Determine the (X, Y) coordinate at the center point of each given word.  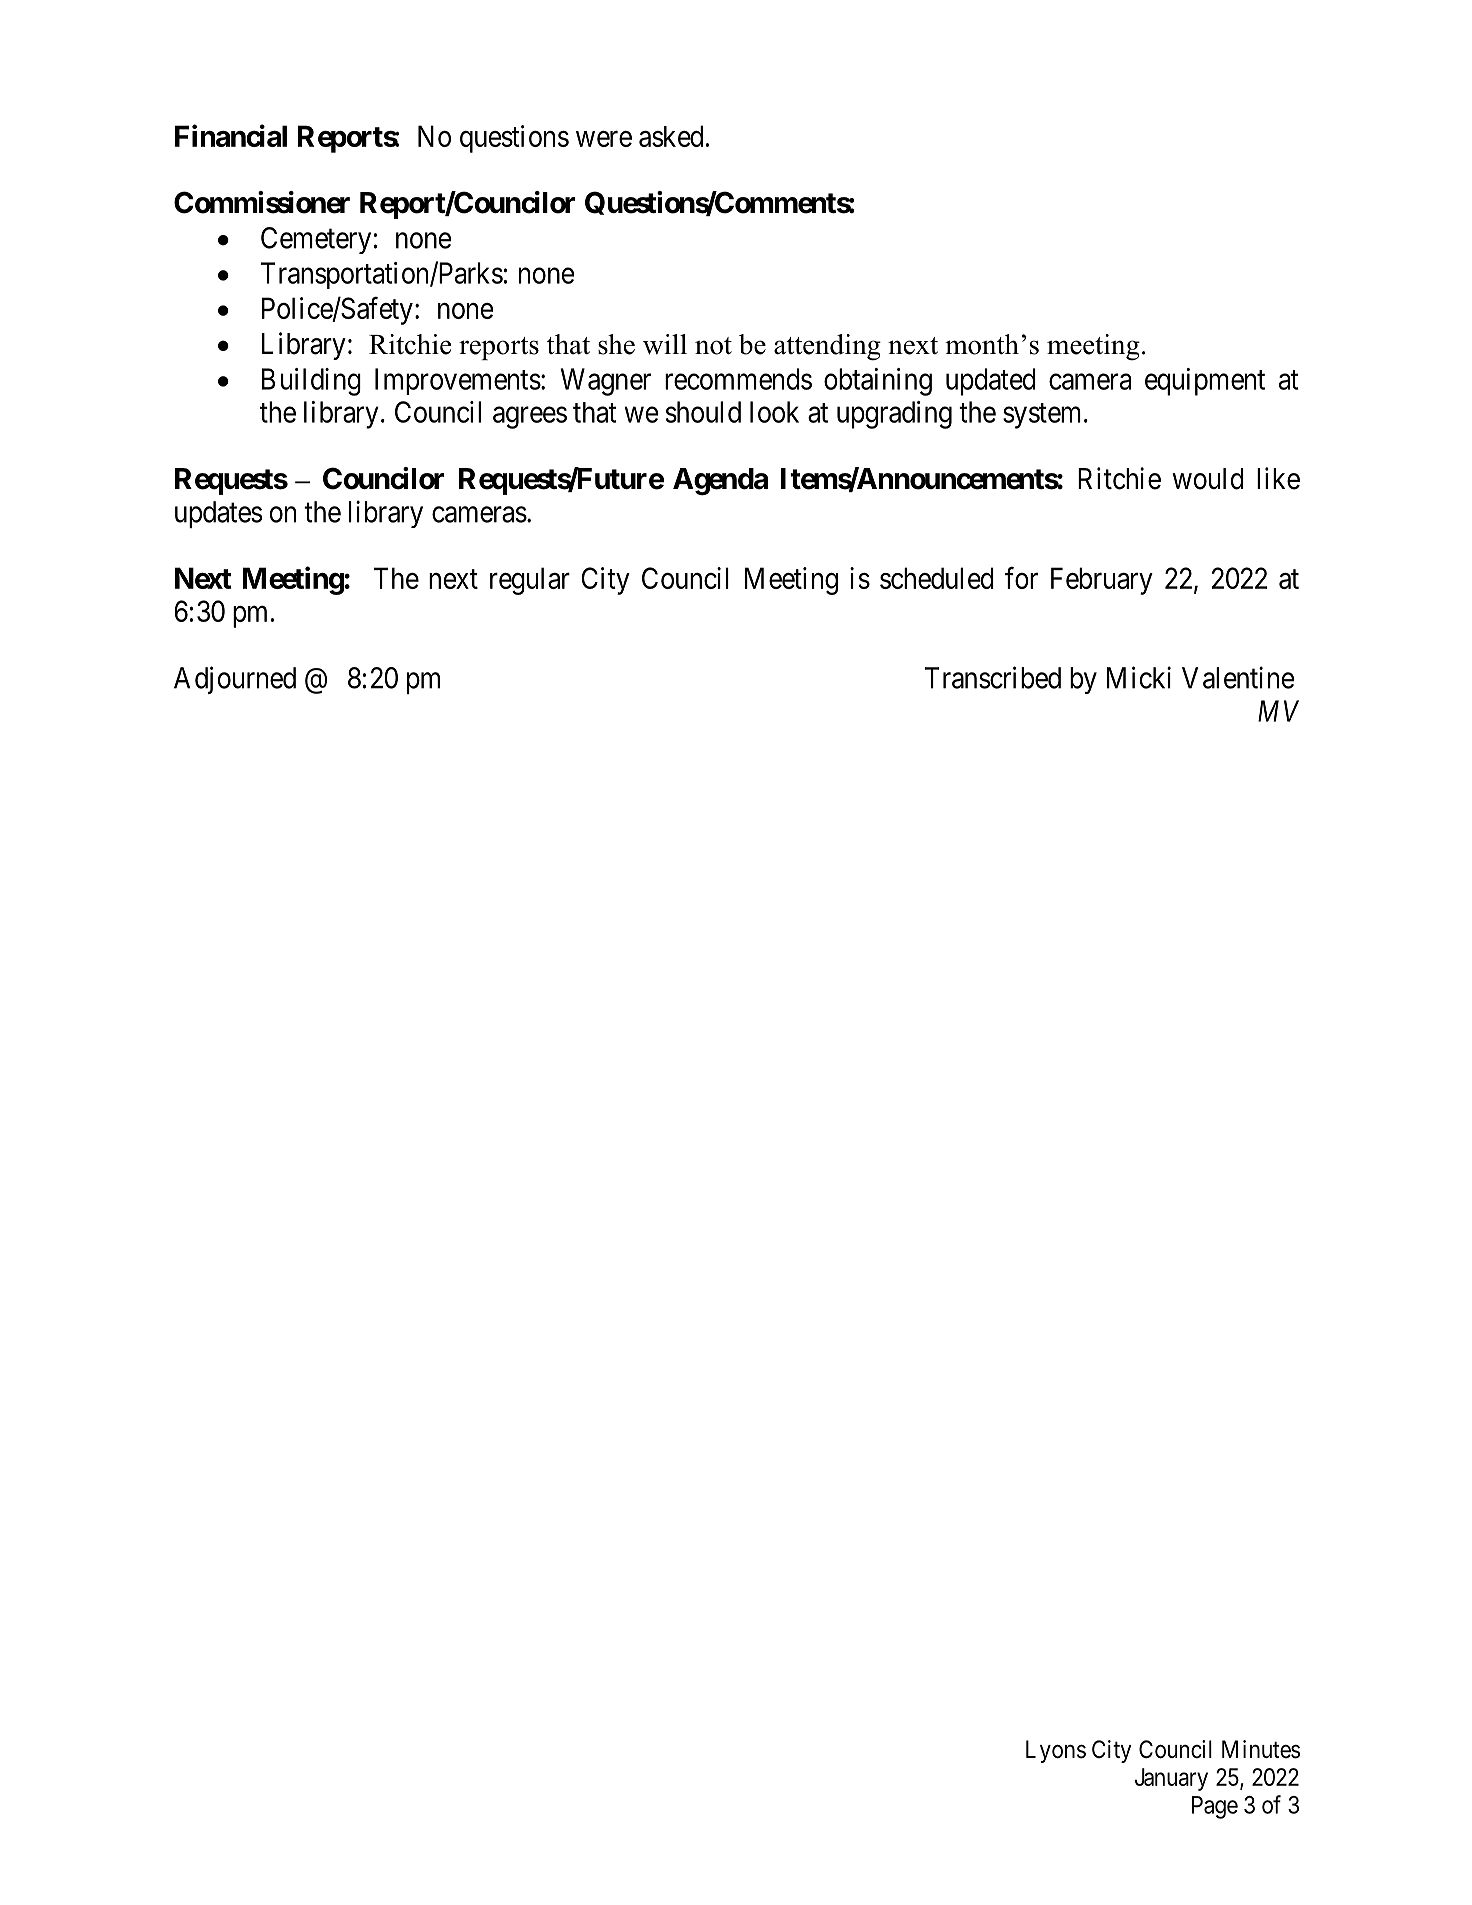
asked (671, 136)
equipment (1205, 382)
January (1171, 1779)
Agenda (720, 482)
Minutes (1261, 1749)
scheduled (937, 578)
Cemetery (316, 240)
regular (530, 581)
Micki (1139, 677)
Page (1215, 1807)
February (1102, 581)
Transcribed (993, 677)
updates (219, 514)
